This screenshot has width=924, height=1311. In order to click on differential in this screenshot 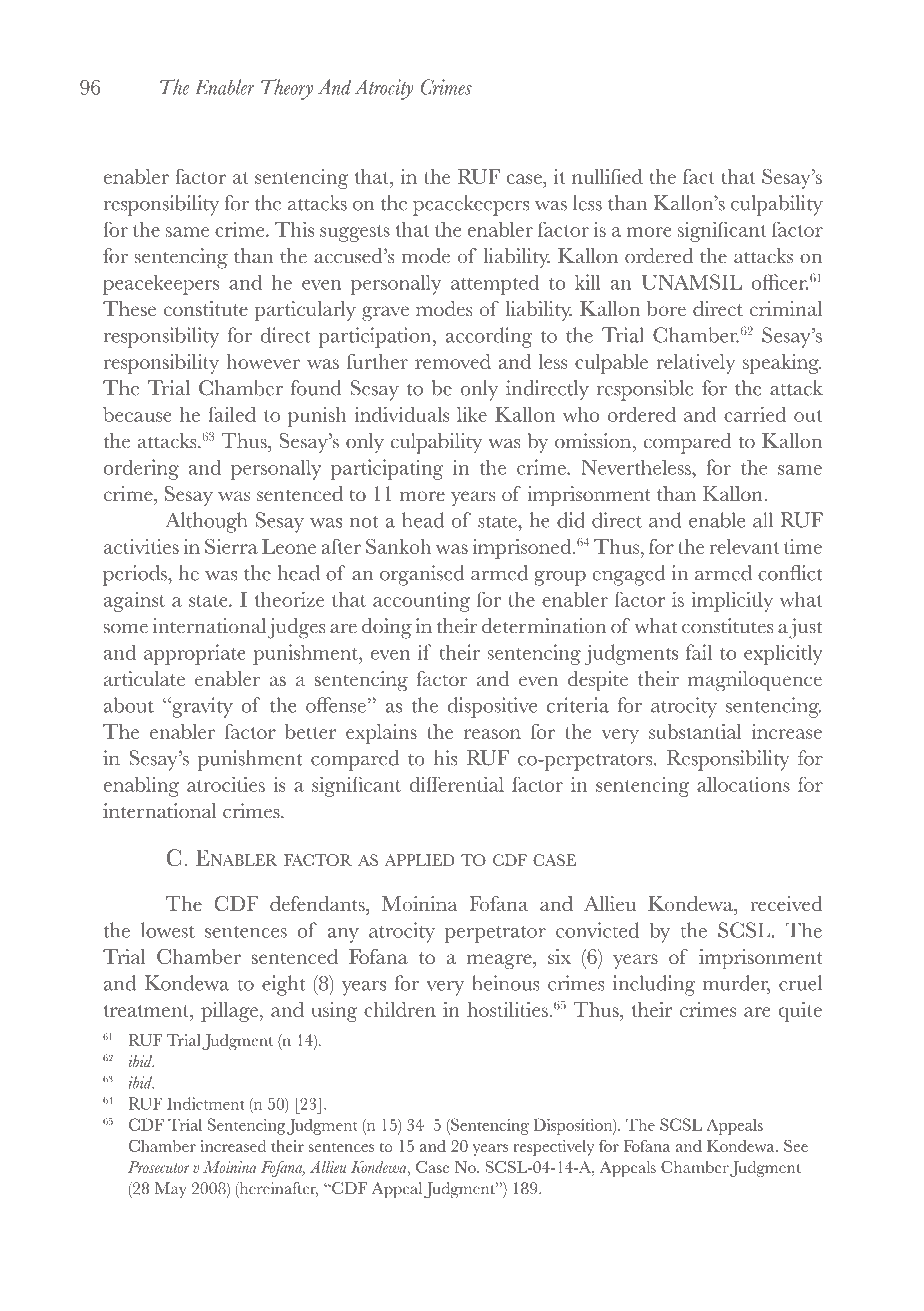, I will do `click(456, 784)`.
